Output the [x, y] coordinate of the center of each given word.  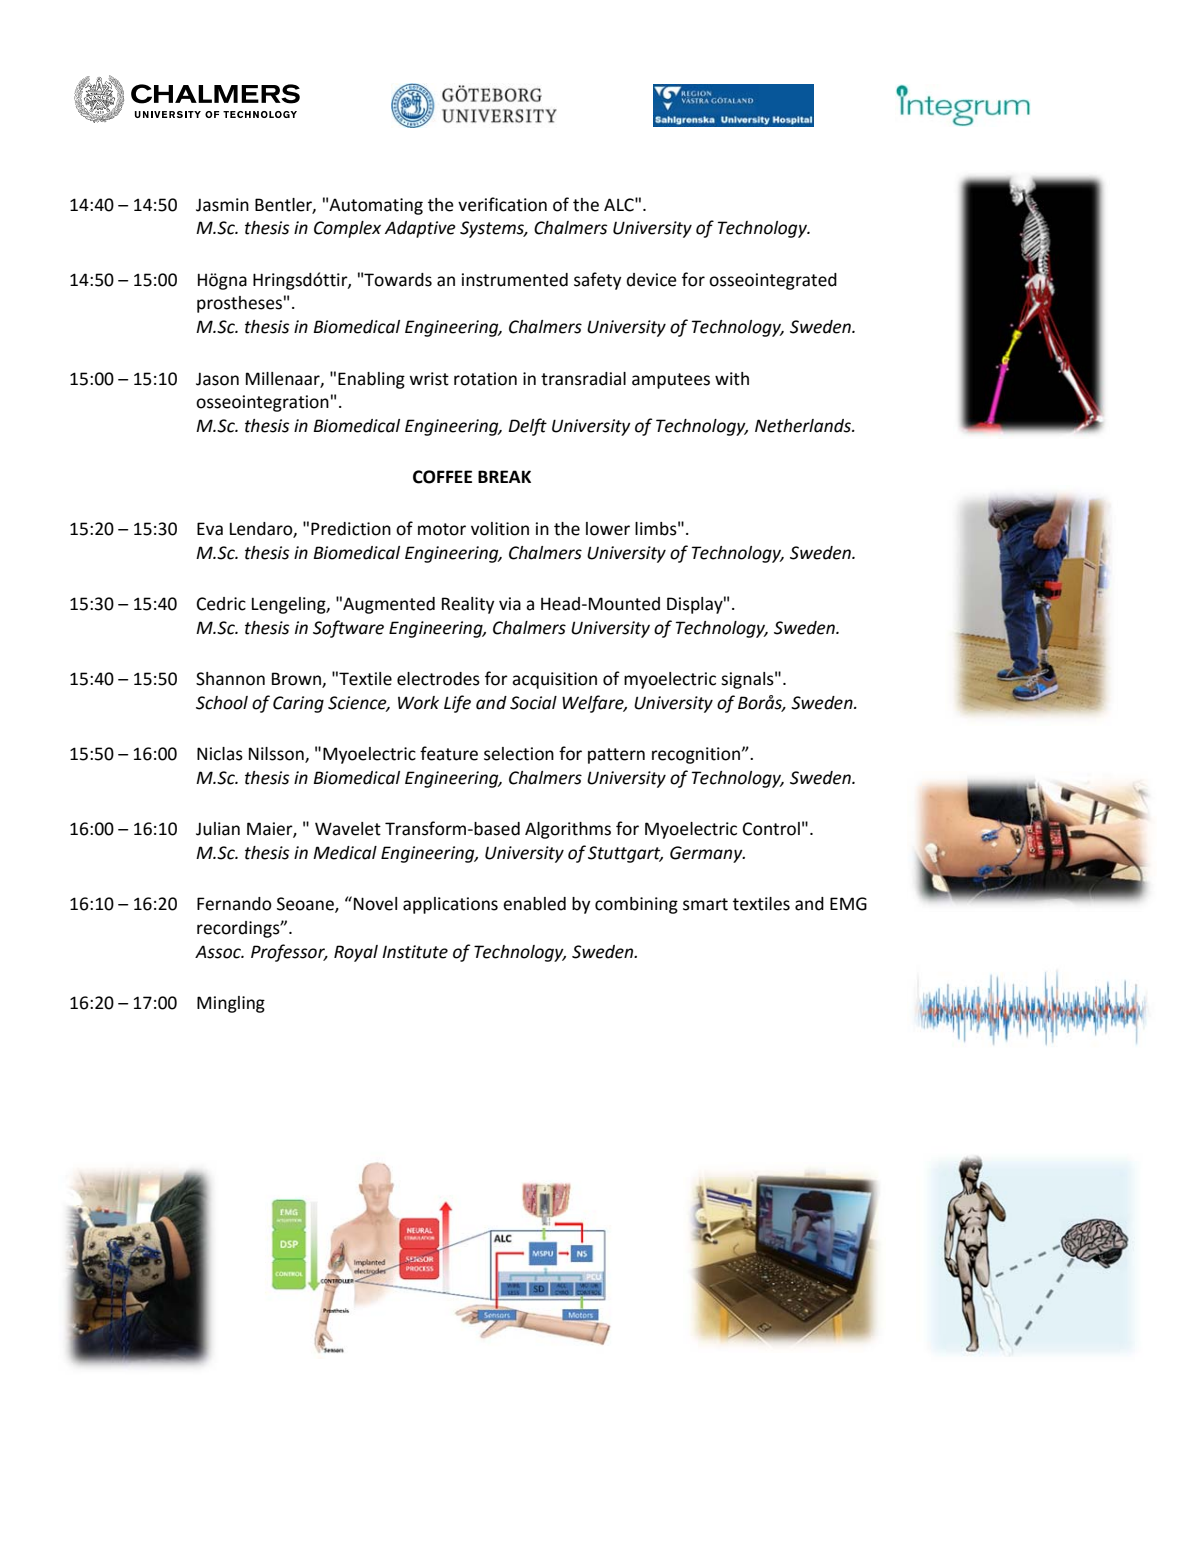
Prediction [351, 529]
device [652, 280]
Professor [289, 953]
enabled [534, 904]
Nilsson [277, 755]
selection [519, 754]
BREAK [504, 476]
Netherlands [804, 426]
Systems [493, 229]
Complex [347, 229]
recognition [696, 755]
